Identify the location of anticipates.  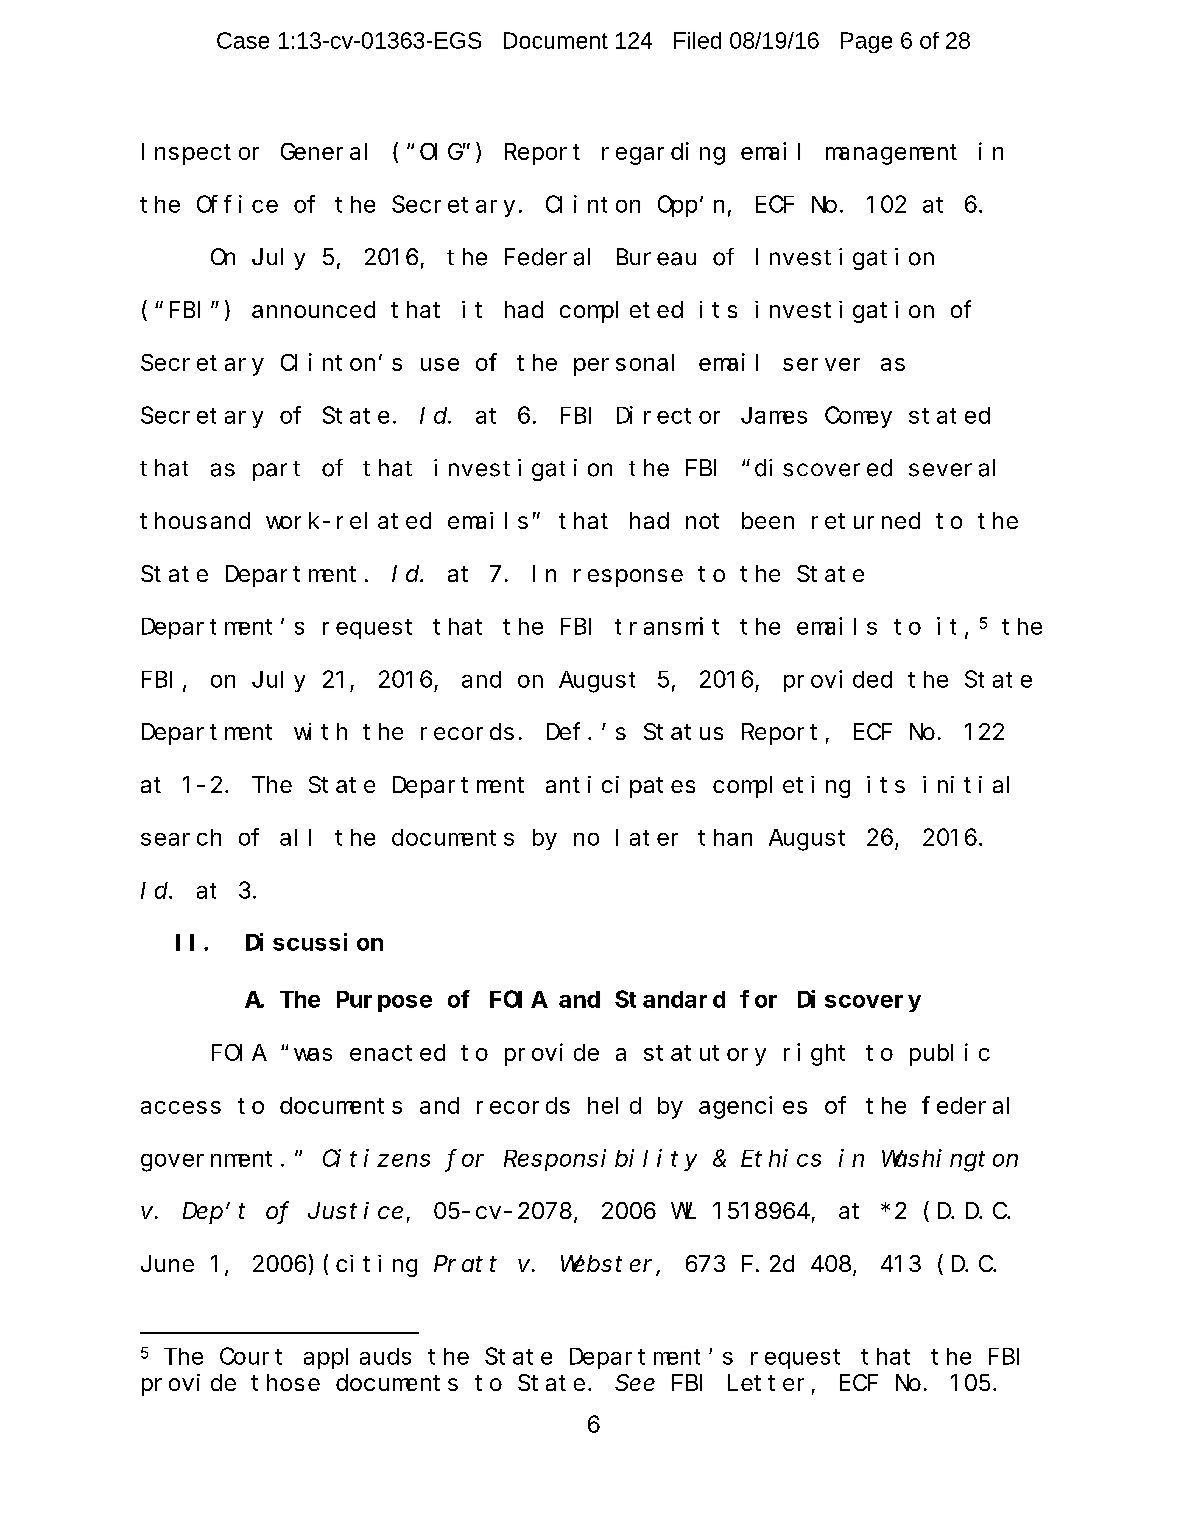
(620, 787).
